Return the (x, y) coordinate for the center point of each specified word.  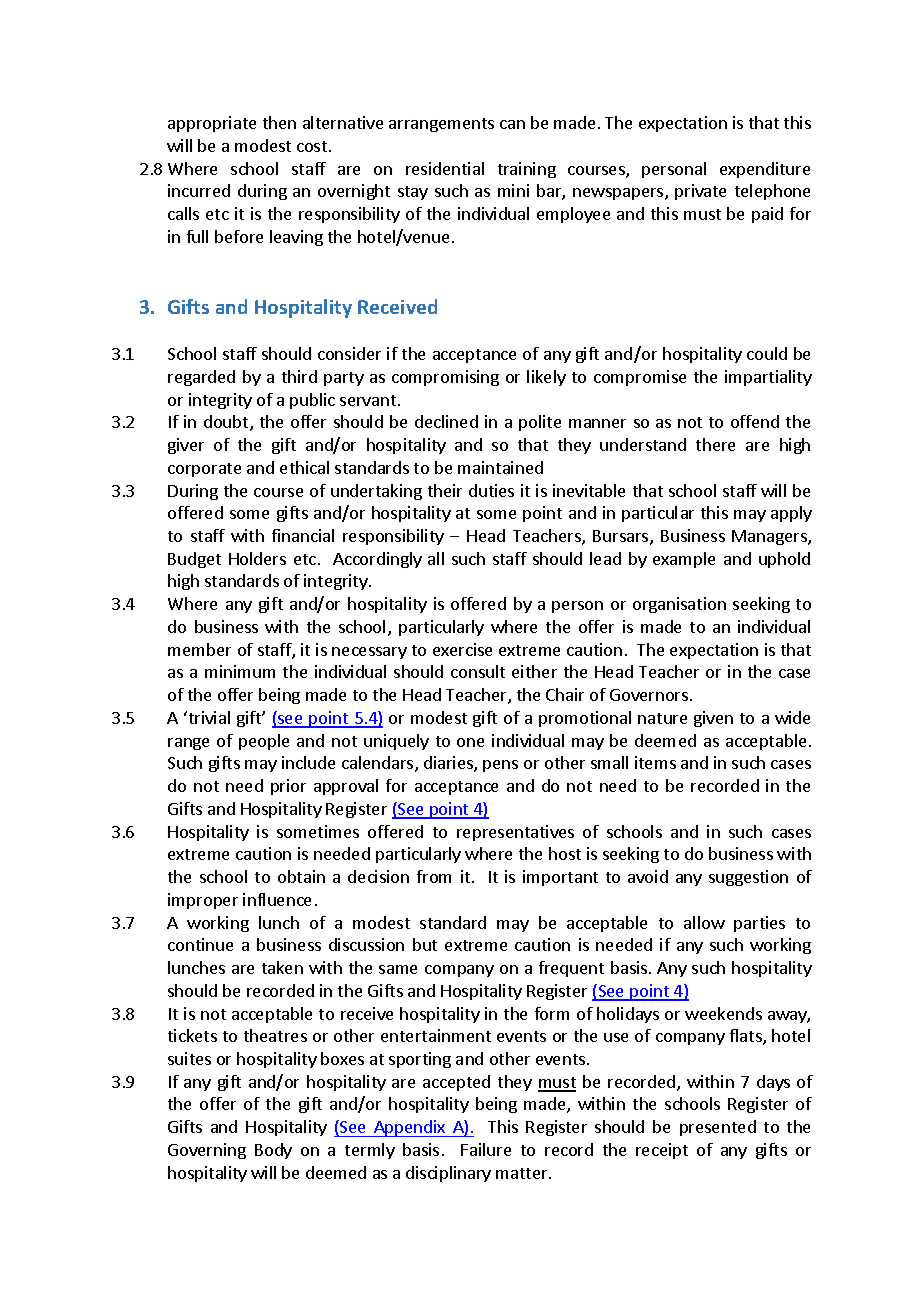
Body (273, 1151)
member (199, 649)
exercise (462, 649)
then (279, 122)
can (512, 124)
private (700, 192)
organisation (679, 605)
